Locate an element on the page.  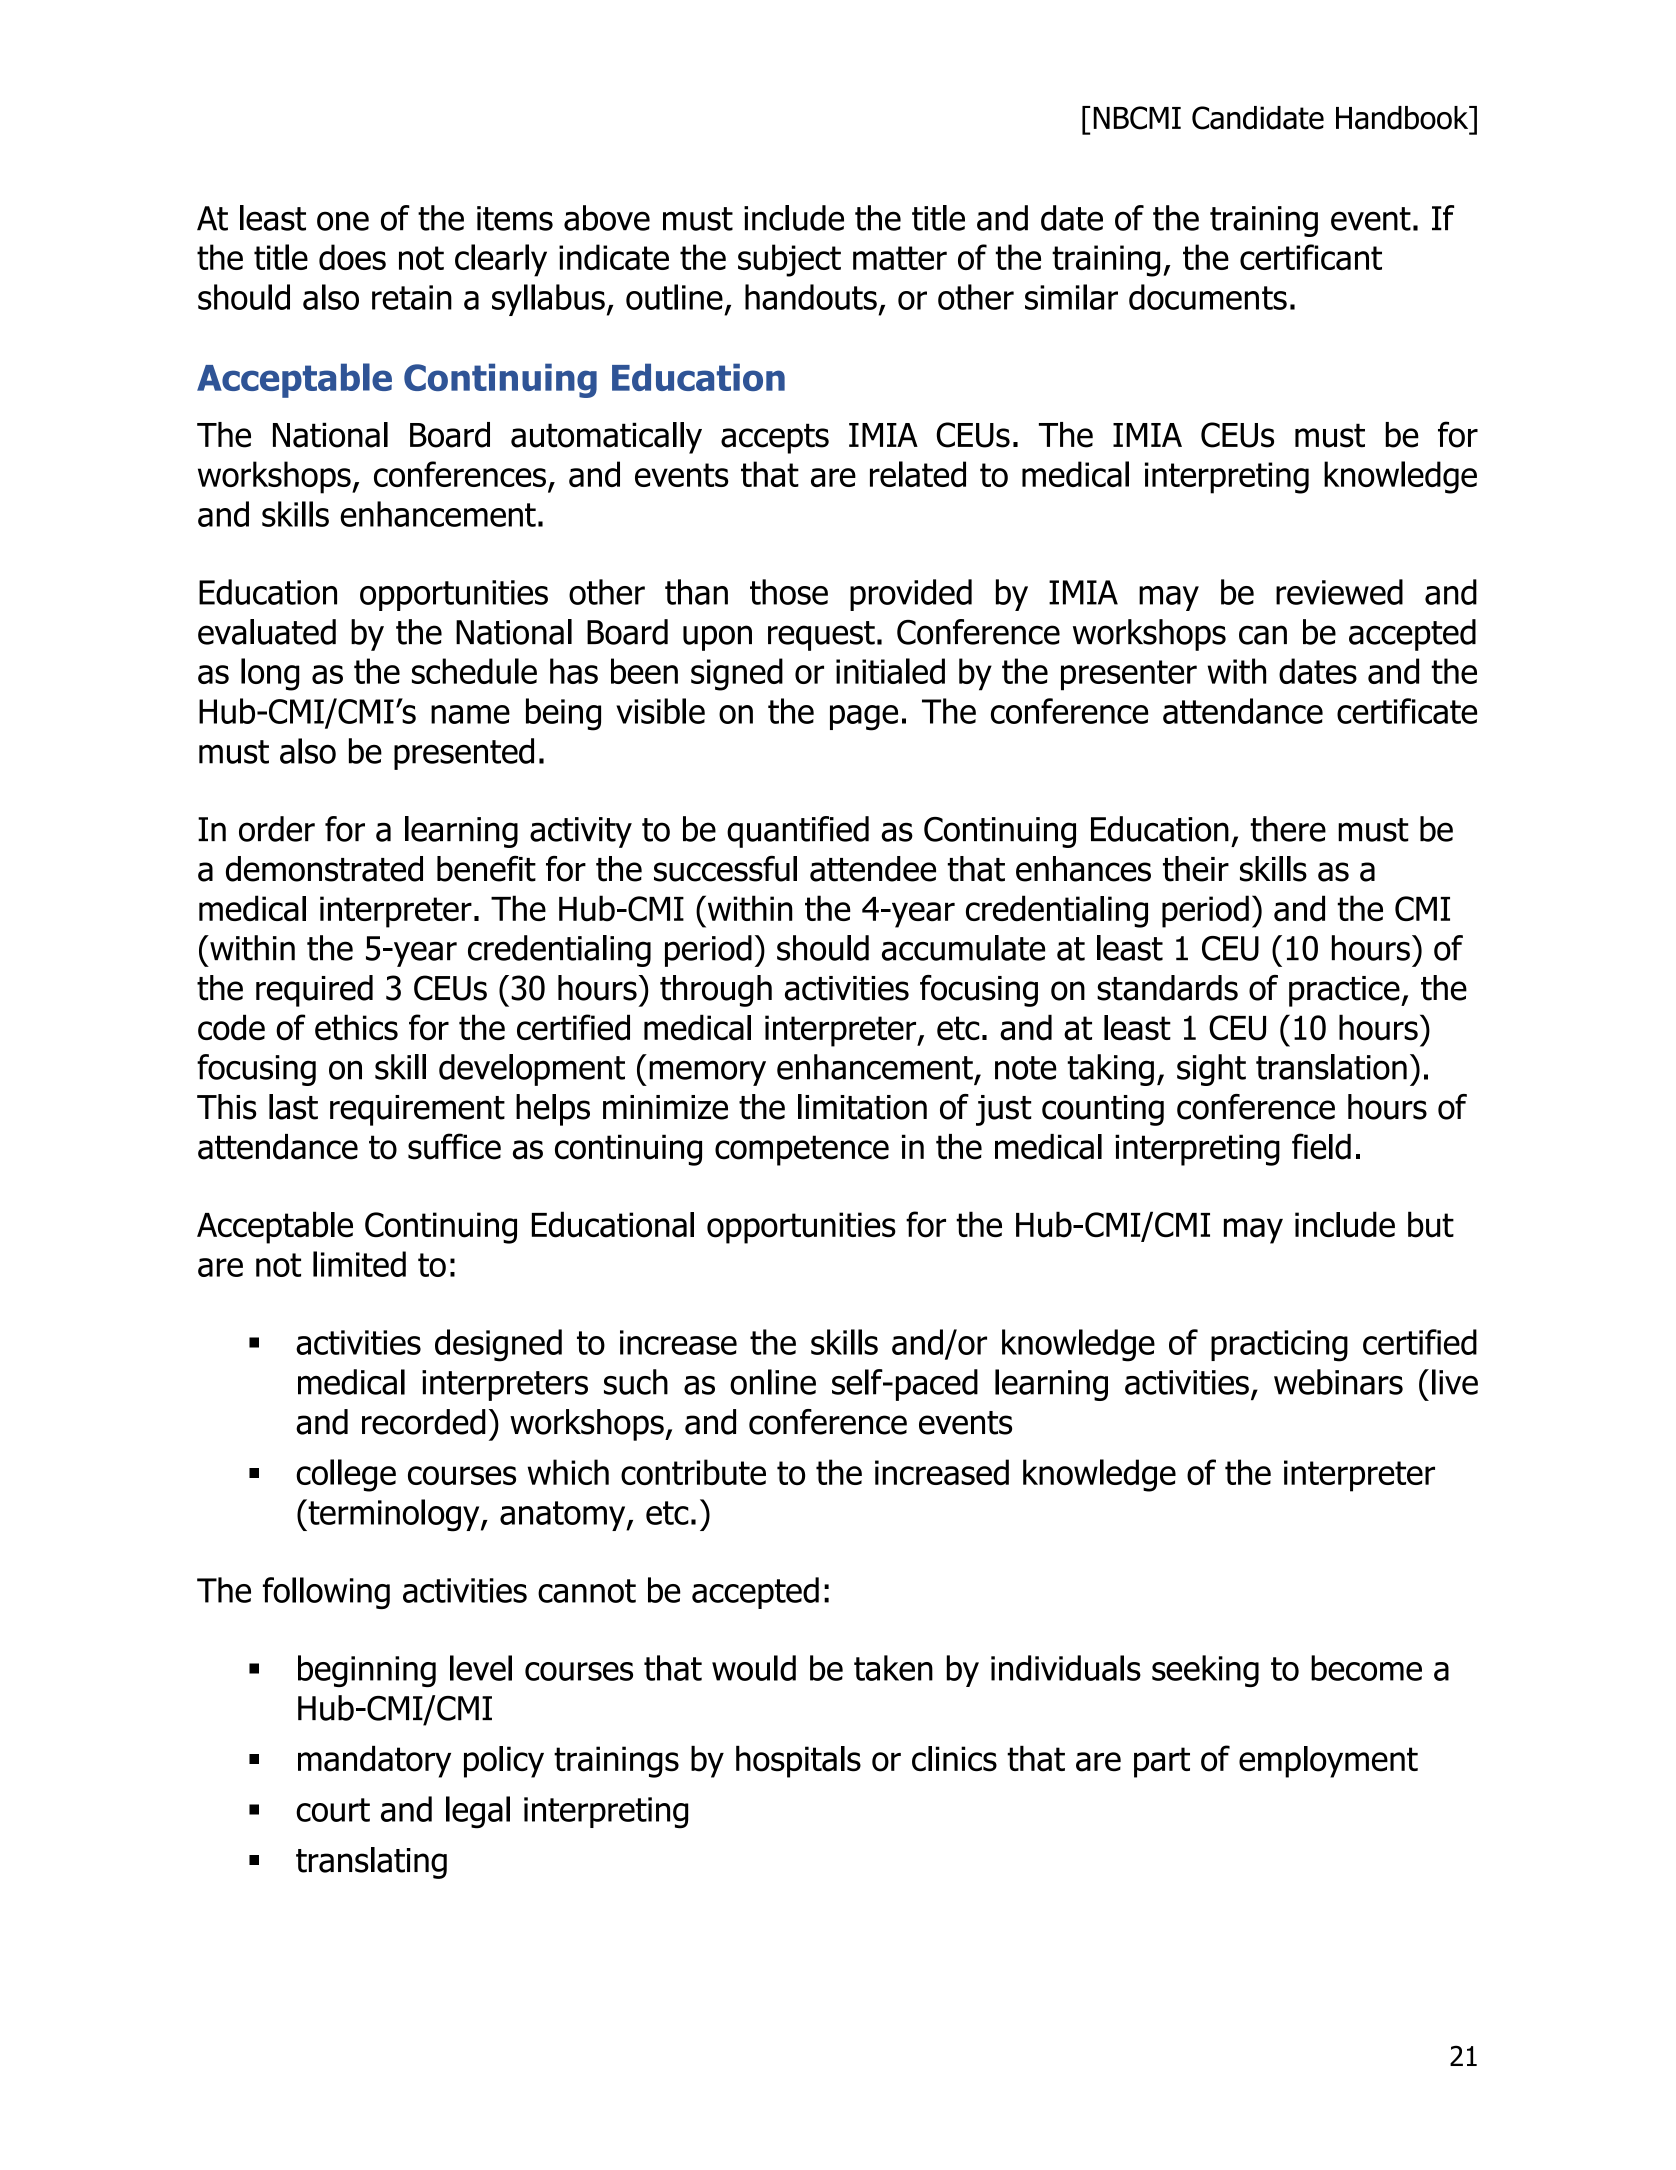
those is located at coordinates (789, 592).
